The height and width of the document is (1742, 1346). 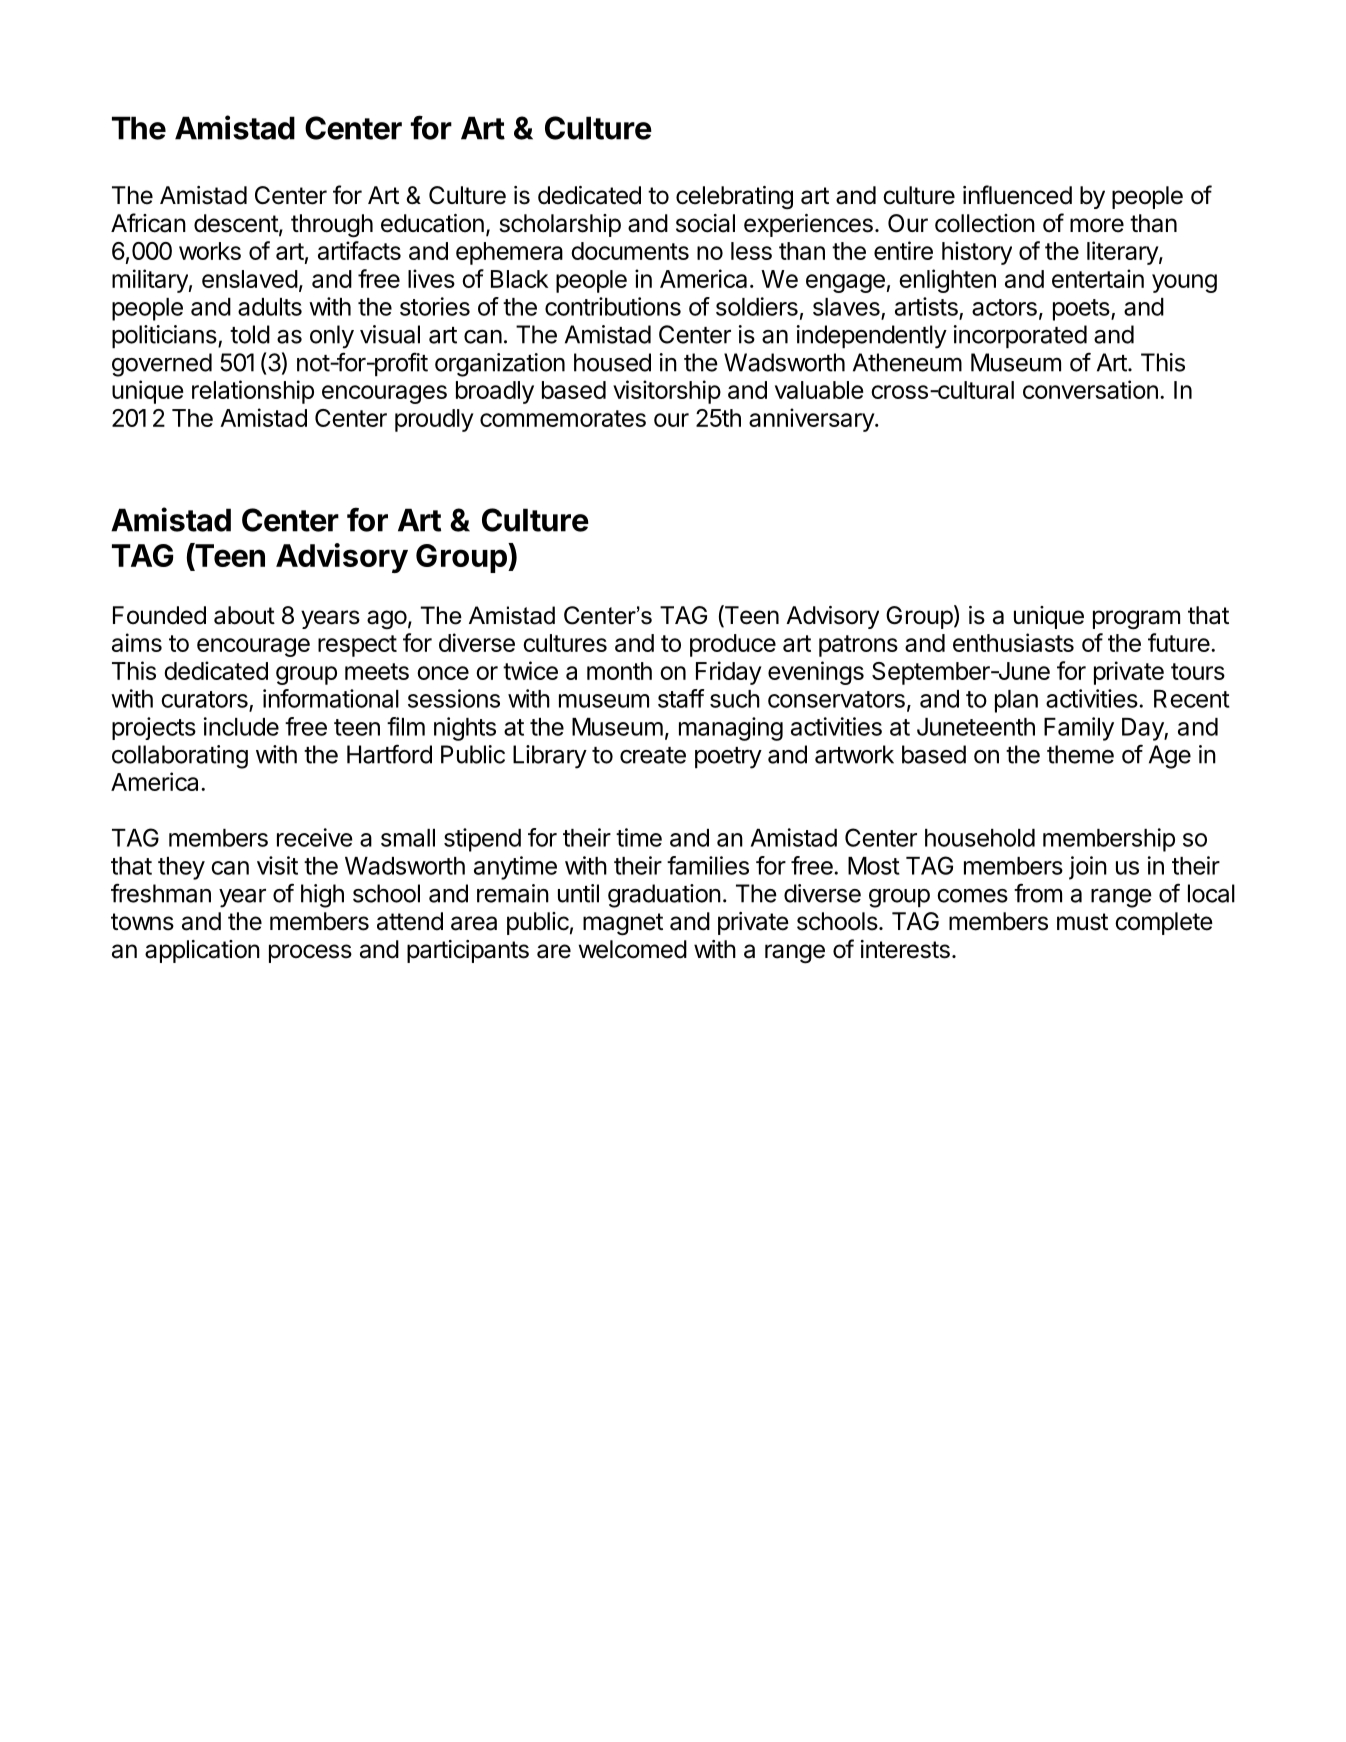 What do you see at coordinates (735, 699) in the document?
I see `such` at bounding box center [735, 699].
